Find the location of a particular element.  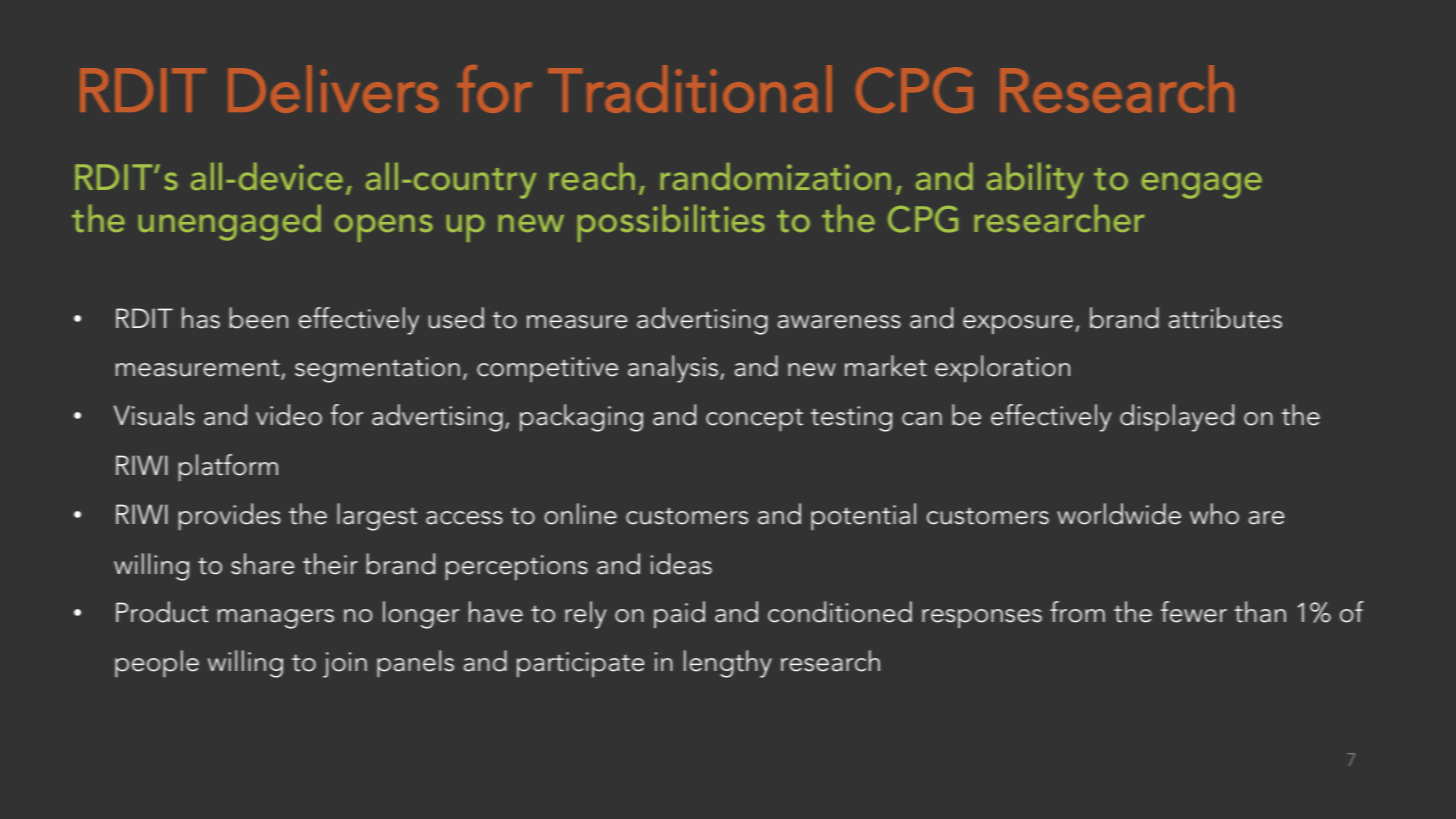

concept is located at coordinates (754, 420).
